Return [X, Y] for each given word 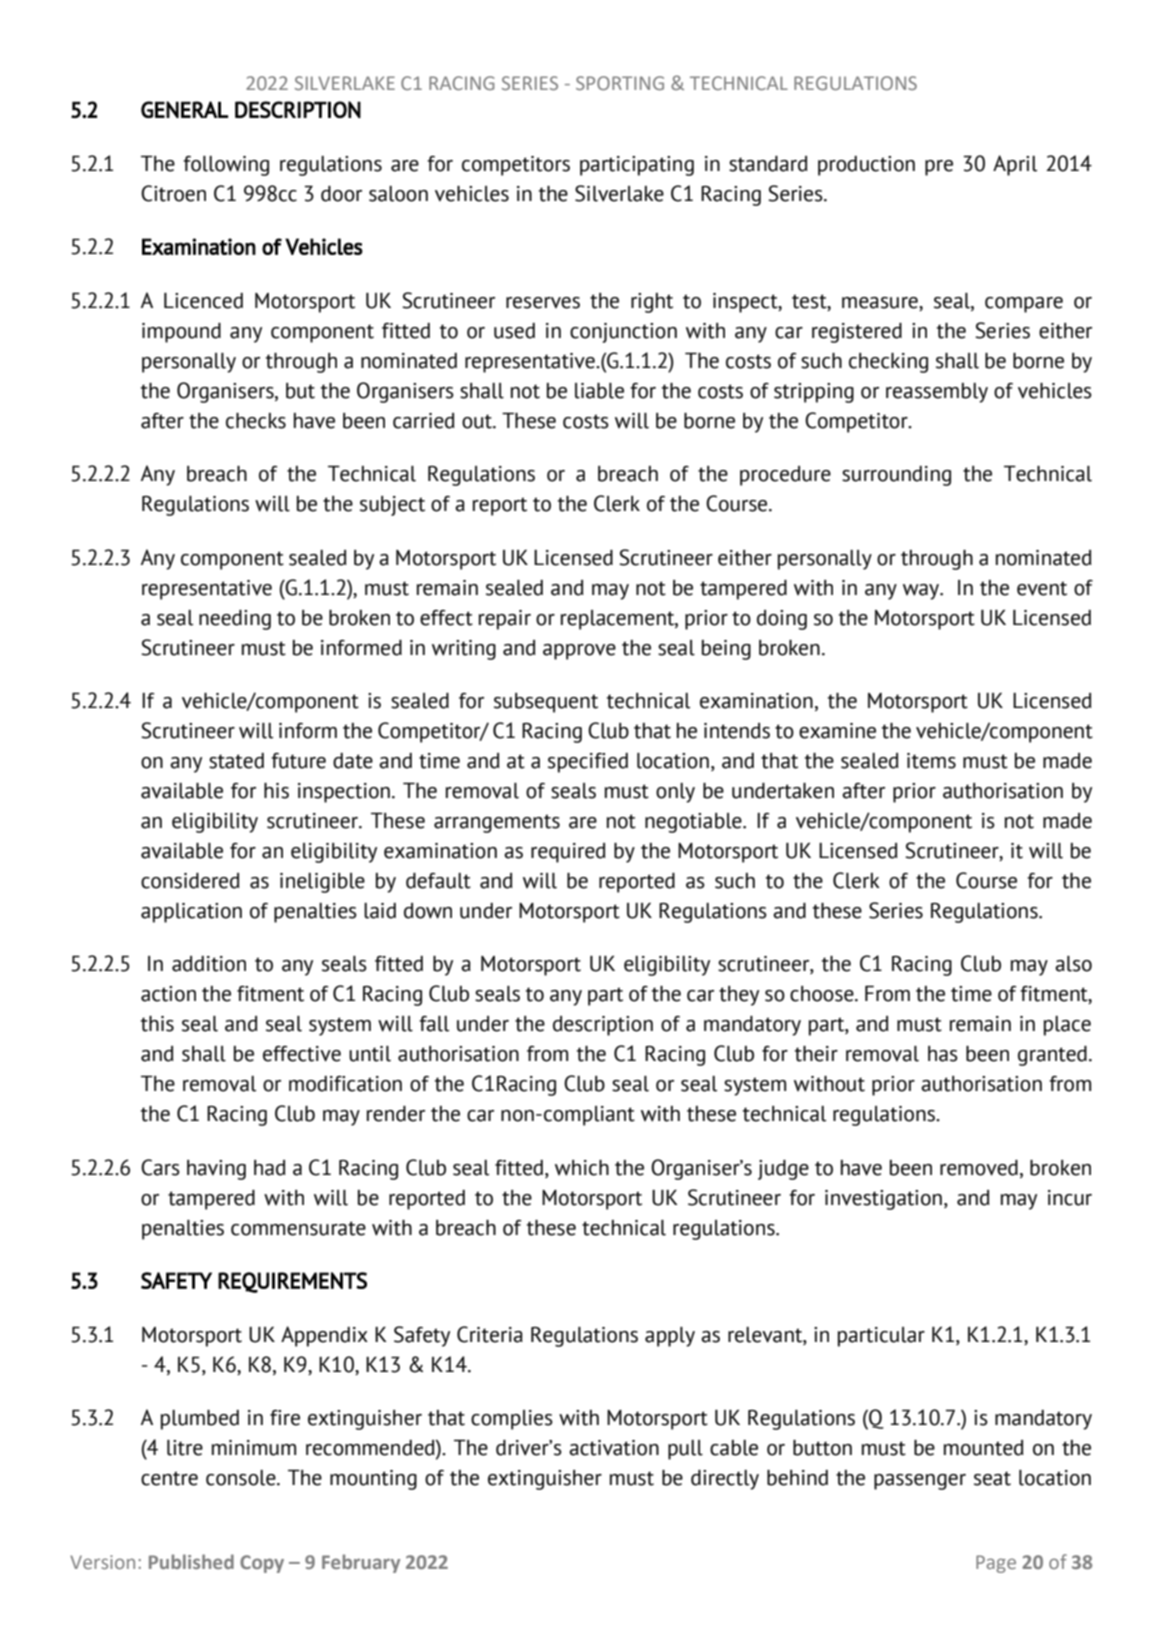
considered [190, 881]
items [931, 761]
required [568, 853]
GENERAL [184, 109]
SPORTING [620, 83]
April [1015, 165]
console [242, 1478]
